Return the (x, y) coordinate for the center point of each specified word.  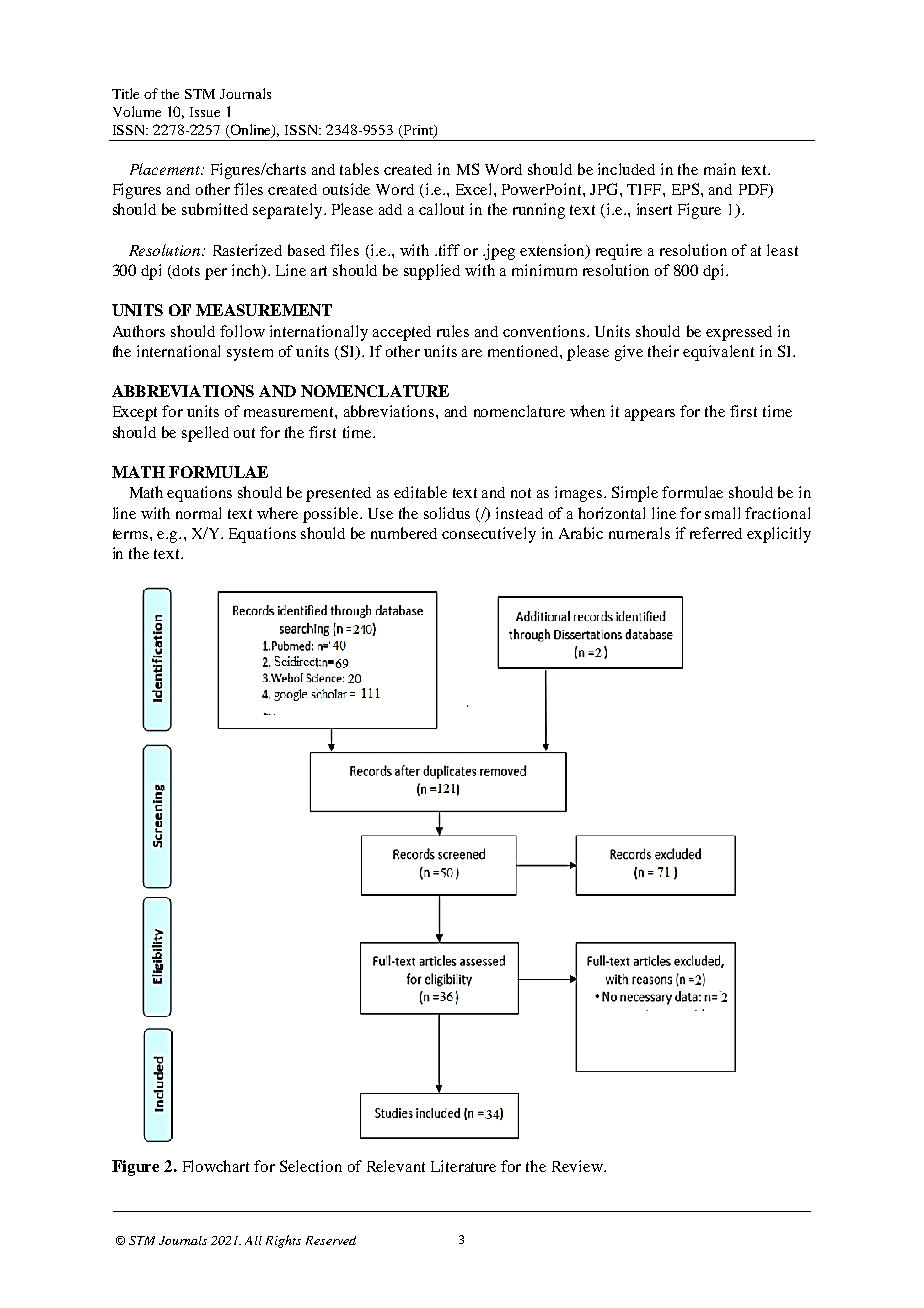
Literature (463, 1166)
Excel (475, 189)
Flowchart (216, 1166)
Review (578, 1166)
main (720, 169)
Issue (205, 112)
